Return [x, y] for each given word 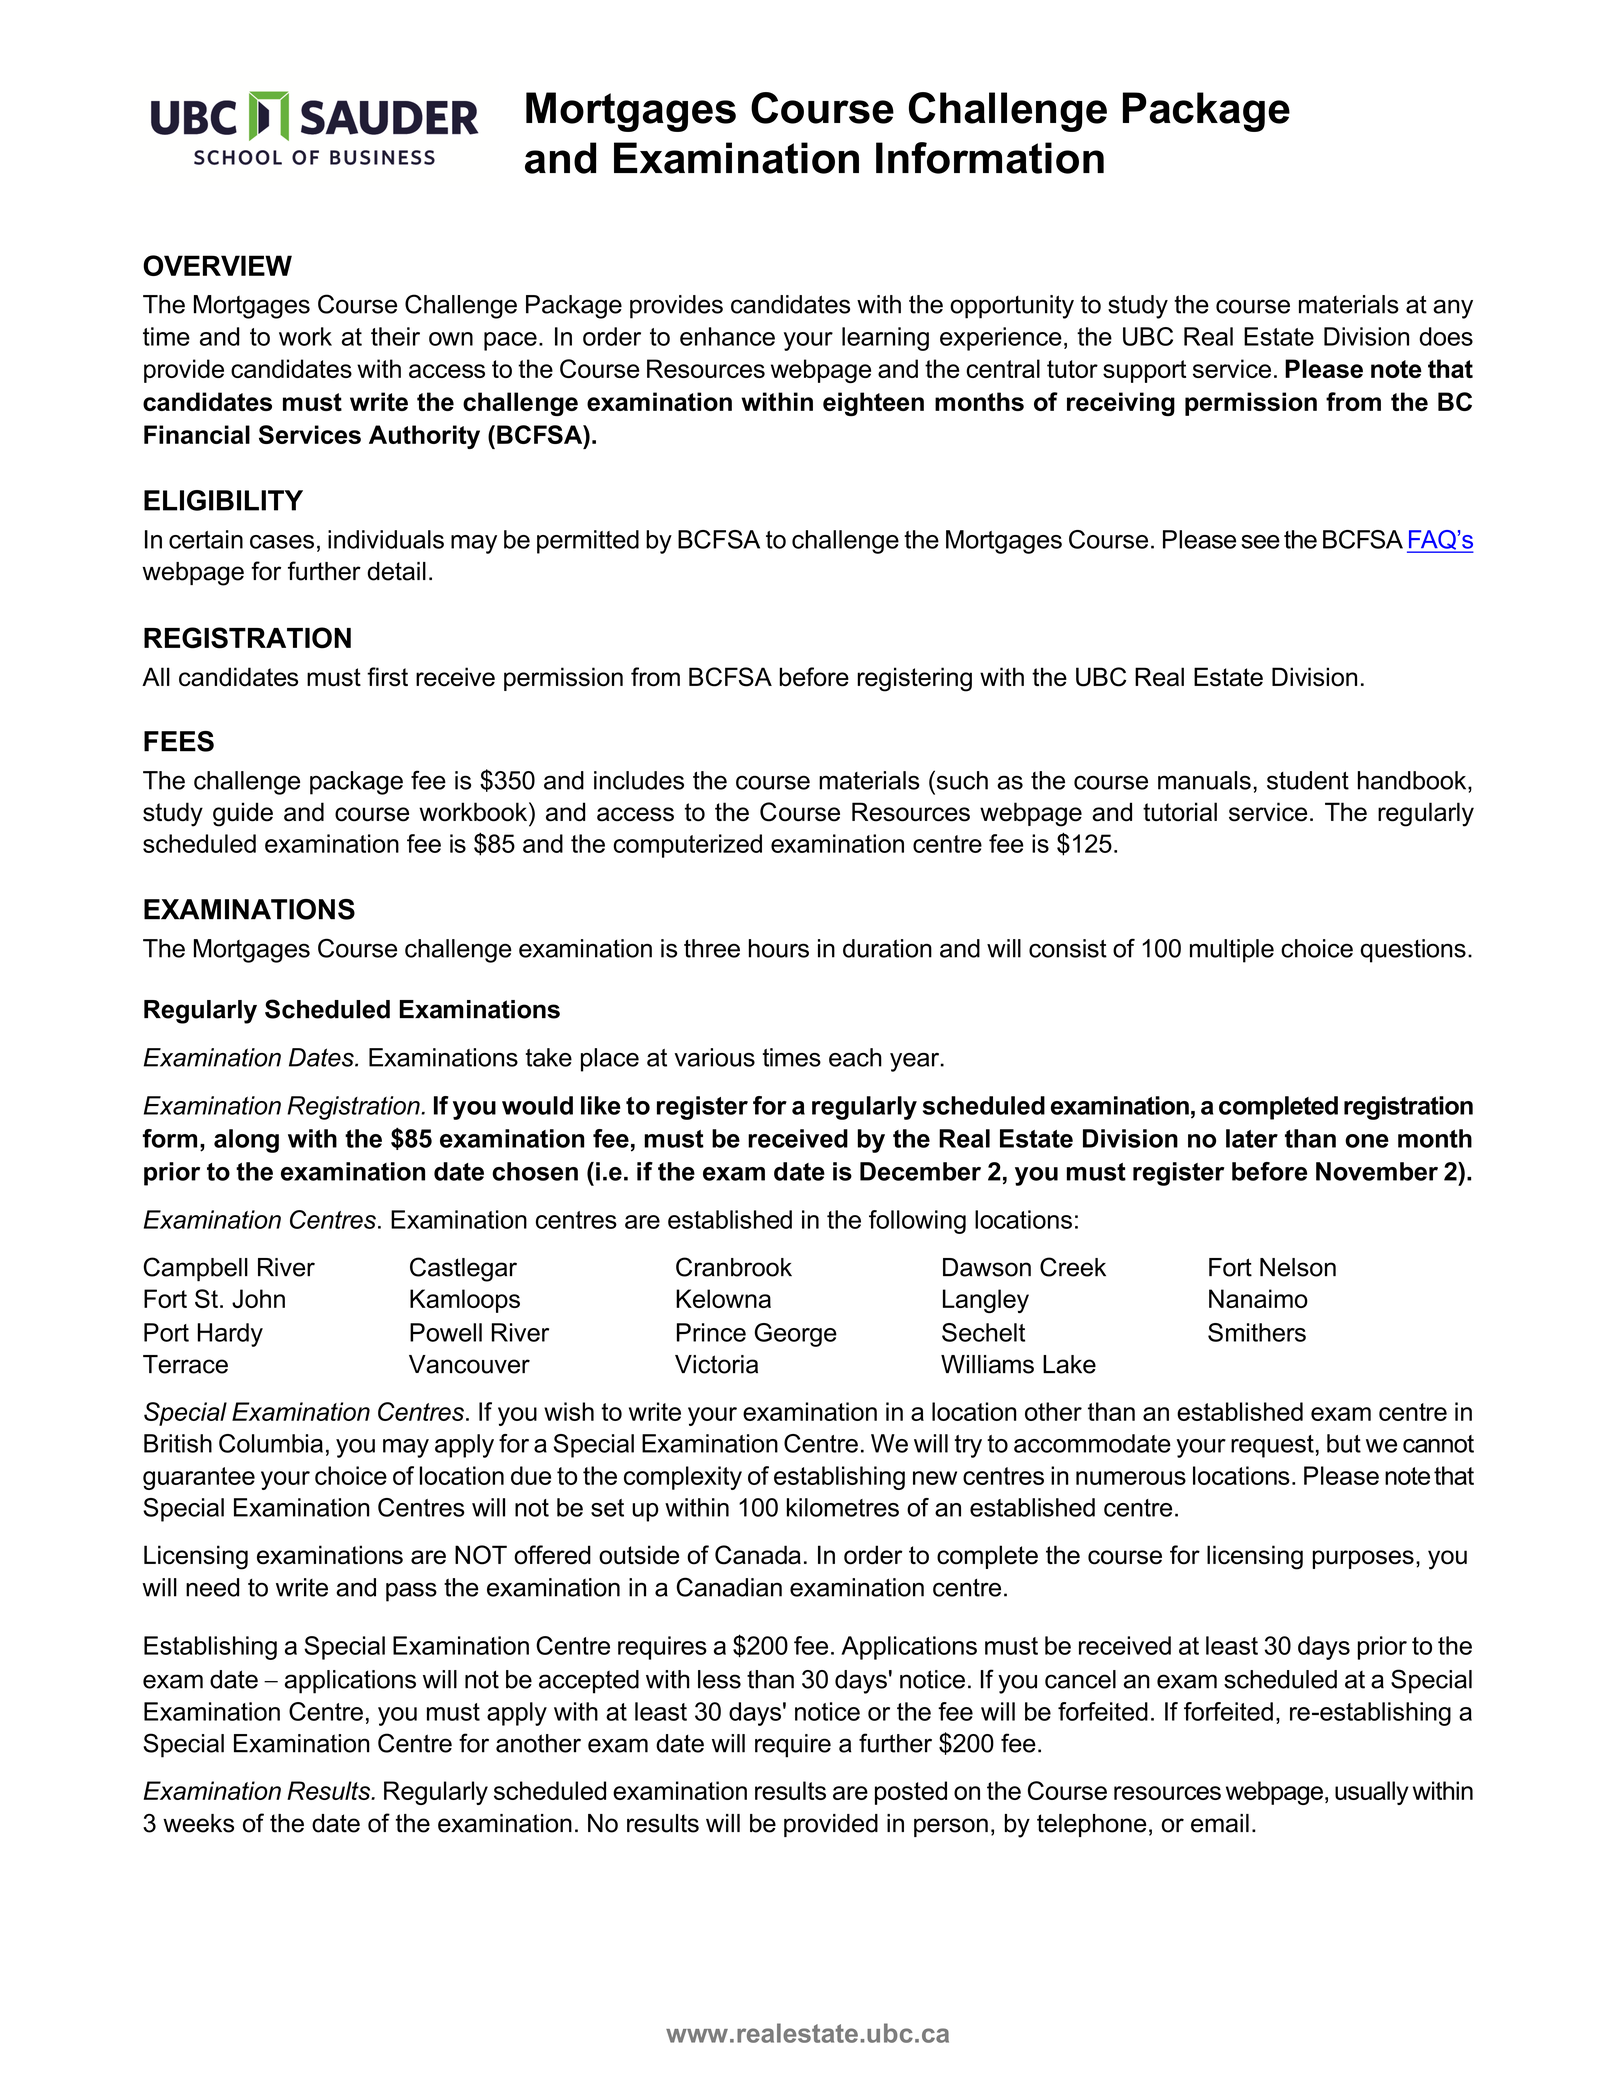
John [258, 1298]
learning [885, 339]
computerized [687, 846]
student [1308, 780]
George [796, 1335]
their [395, 336]
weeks [198, 1823]
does [1446, 336]
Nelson [1298, 1267]
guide [243, 814]
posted [911, 1793]
